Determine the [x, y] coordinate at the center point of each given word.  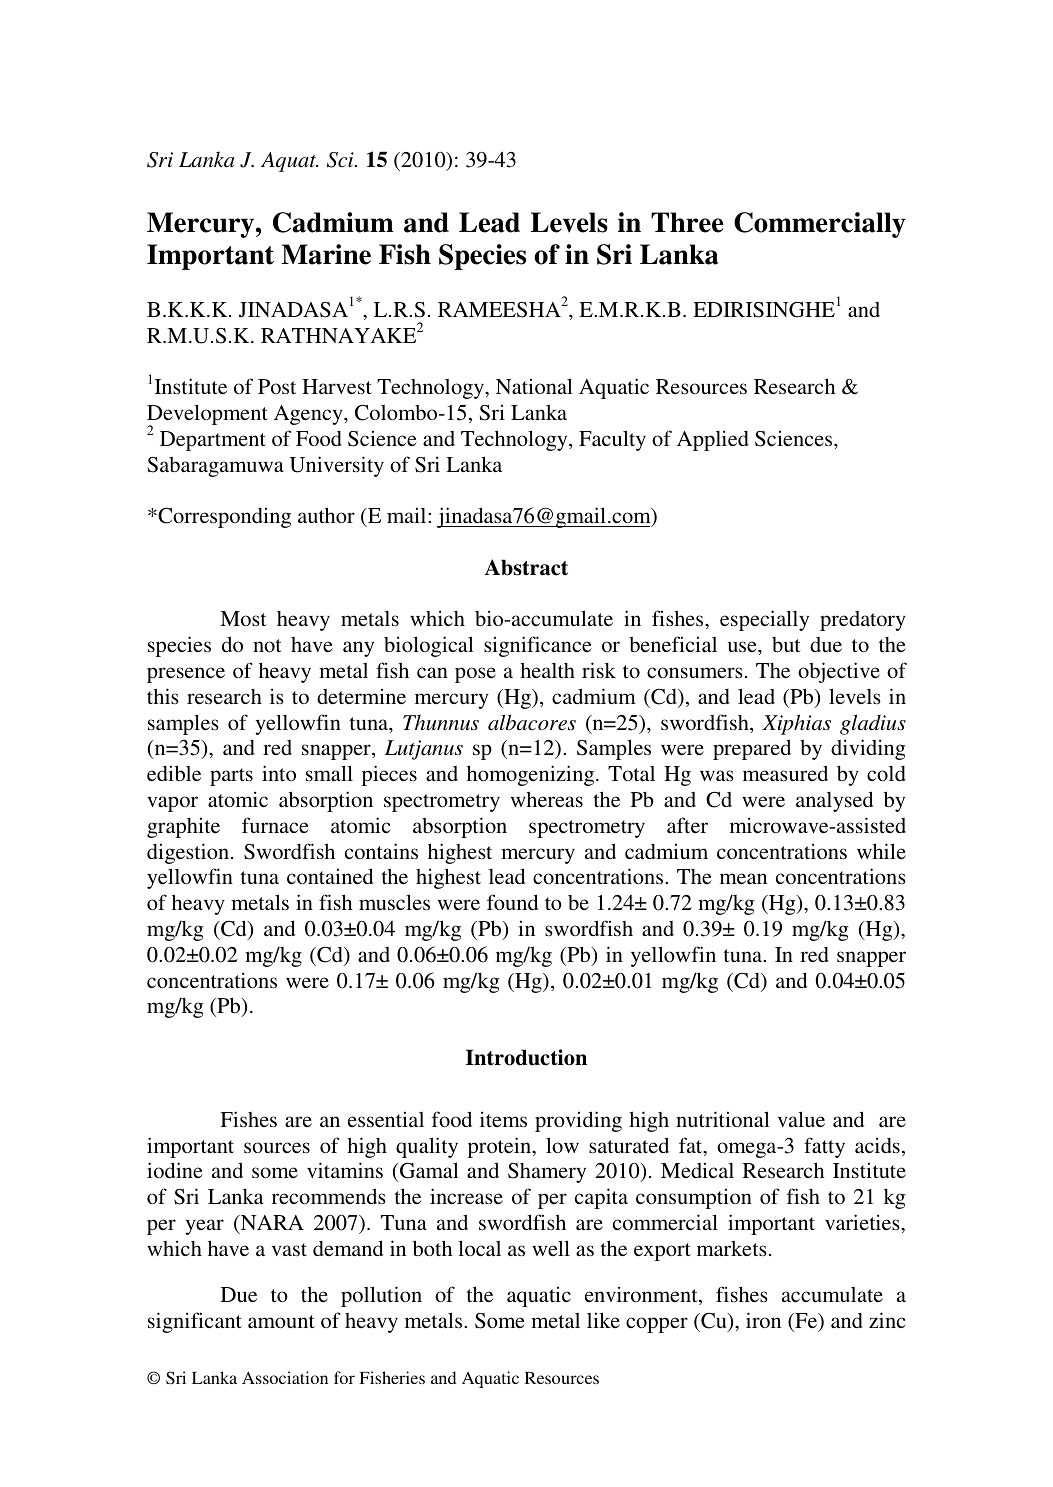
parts [231, 777]
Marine [326, 254]
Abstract [526, 567]
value [801, 1119]
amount [281, 1321]
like [603, 1320]
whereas [547, 799]
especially [764, 620]
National [534, 386]
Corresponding [223, 517]
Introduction [526, 1057]
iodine [175, 1170]
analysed [834, 801]
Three [687, 222]
